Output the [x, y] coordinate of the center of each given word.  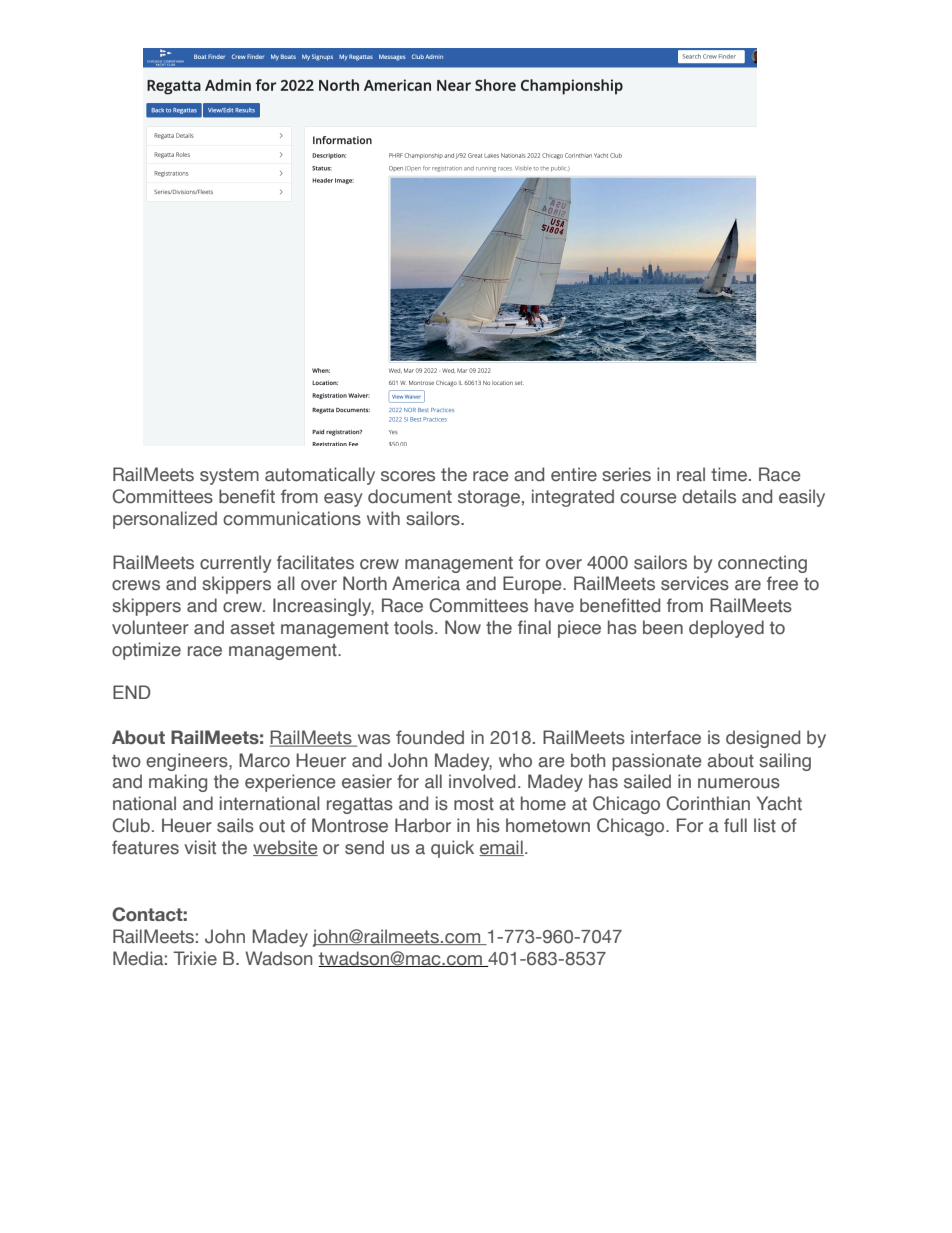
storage [489, 498]
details [709, 496]
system [229, 476]
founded [430, 737]
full [735, 825]
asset [252, 628]
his [488, 825]
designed [763, 739]
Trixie [195, 958]
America [426, 583]
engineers [188, 762]
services [695, 583]
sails [235, 825]
